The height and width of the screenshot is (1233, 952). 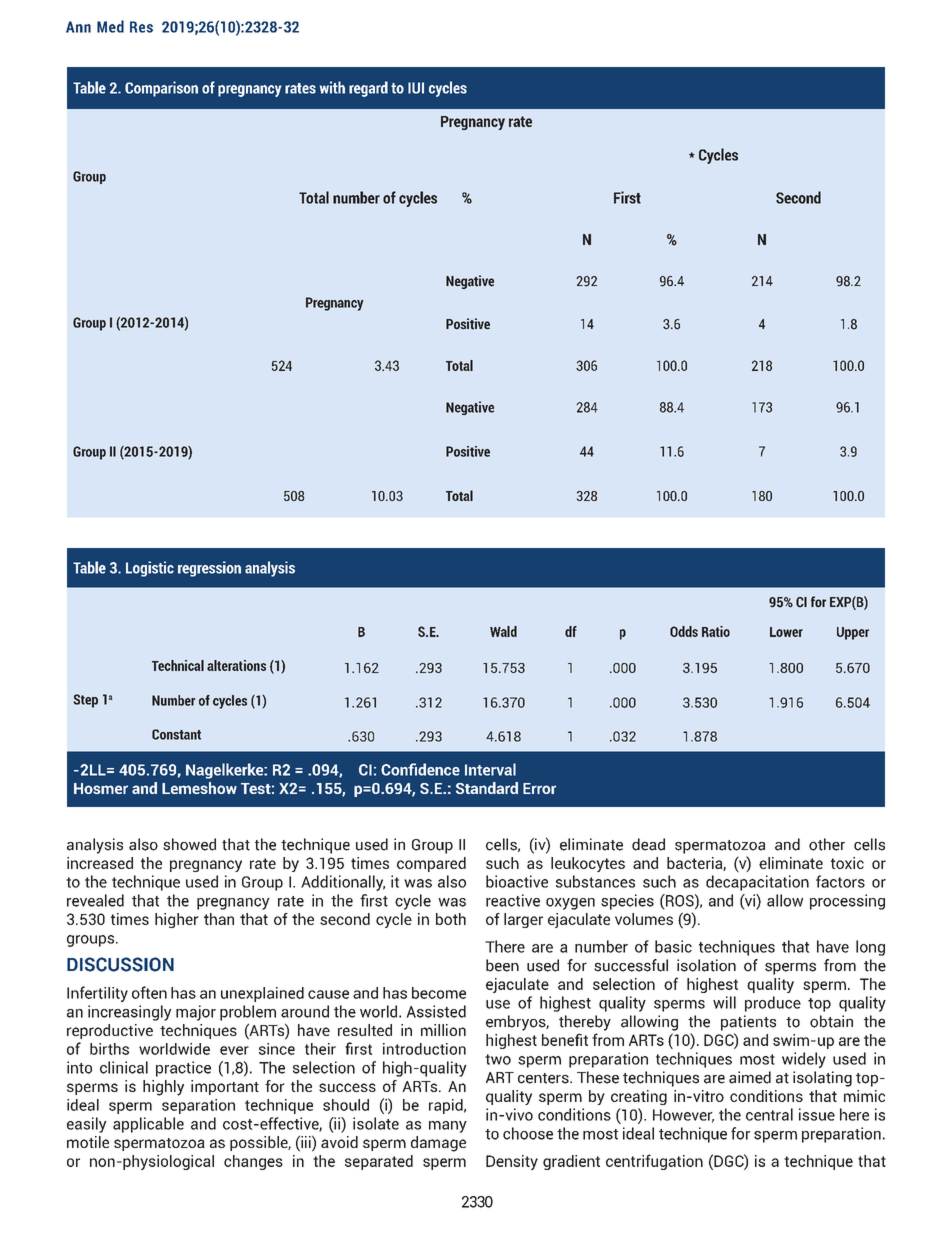 I want to click on with, so click(x=332, y=87).
